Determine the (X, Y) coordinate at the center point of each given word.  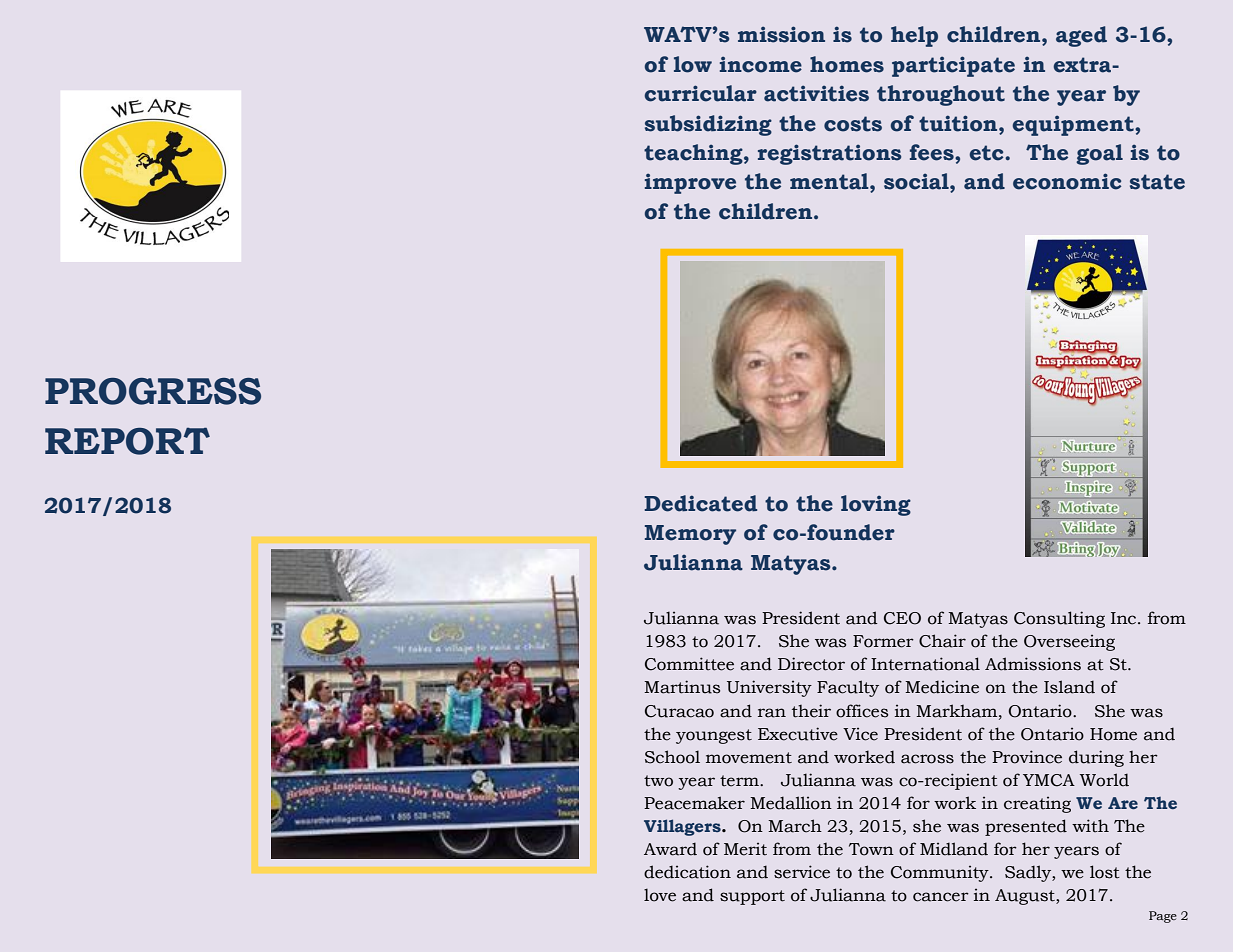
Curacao (679, 711)
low (693, 64)
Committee (689, 664)
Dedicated (700, 503)
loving (876, 505)
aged (1081, 36)
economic (1067, 181)
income (761, 64)
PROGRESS (153, 391)
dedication (687, 872)
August (1026, 897)
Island (1069, 687)
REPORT (127, 441)
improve (690, 183)
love (660, 895)
